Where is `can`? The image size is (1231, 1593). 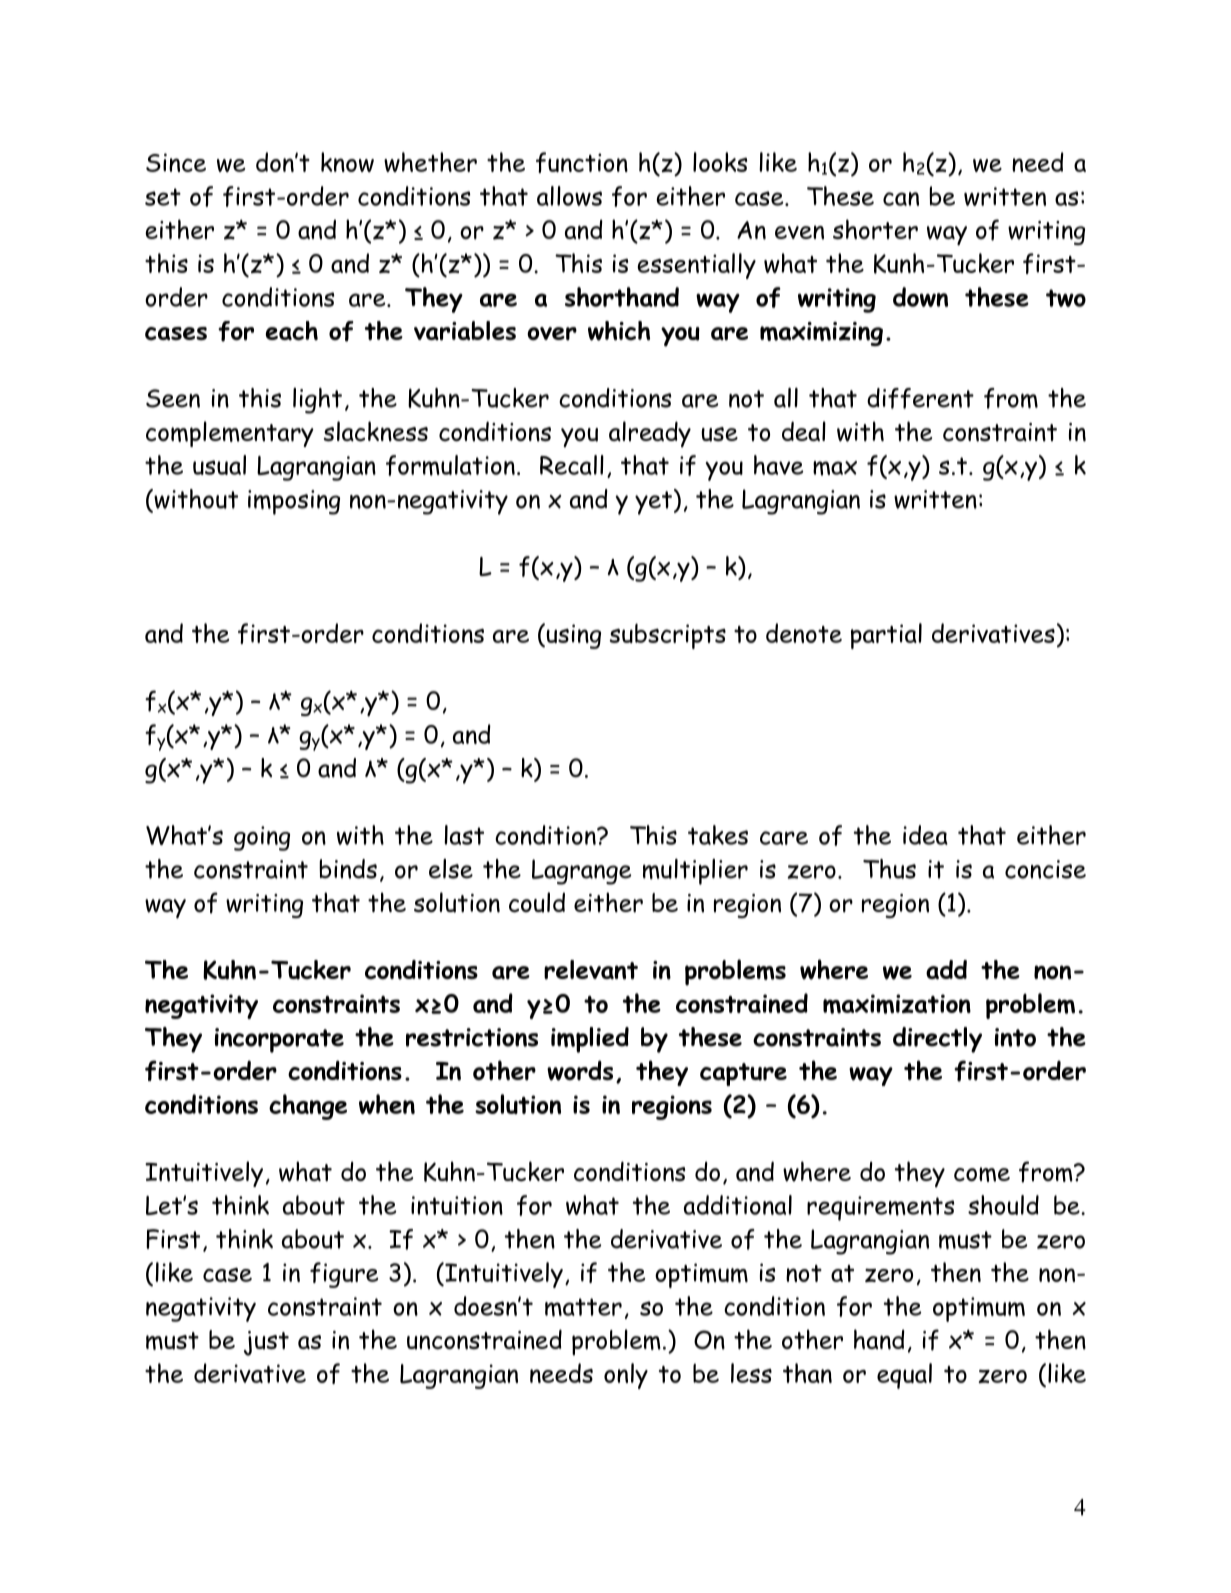
can is located at coordinates (901, 199).
